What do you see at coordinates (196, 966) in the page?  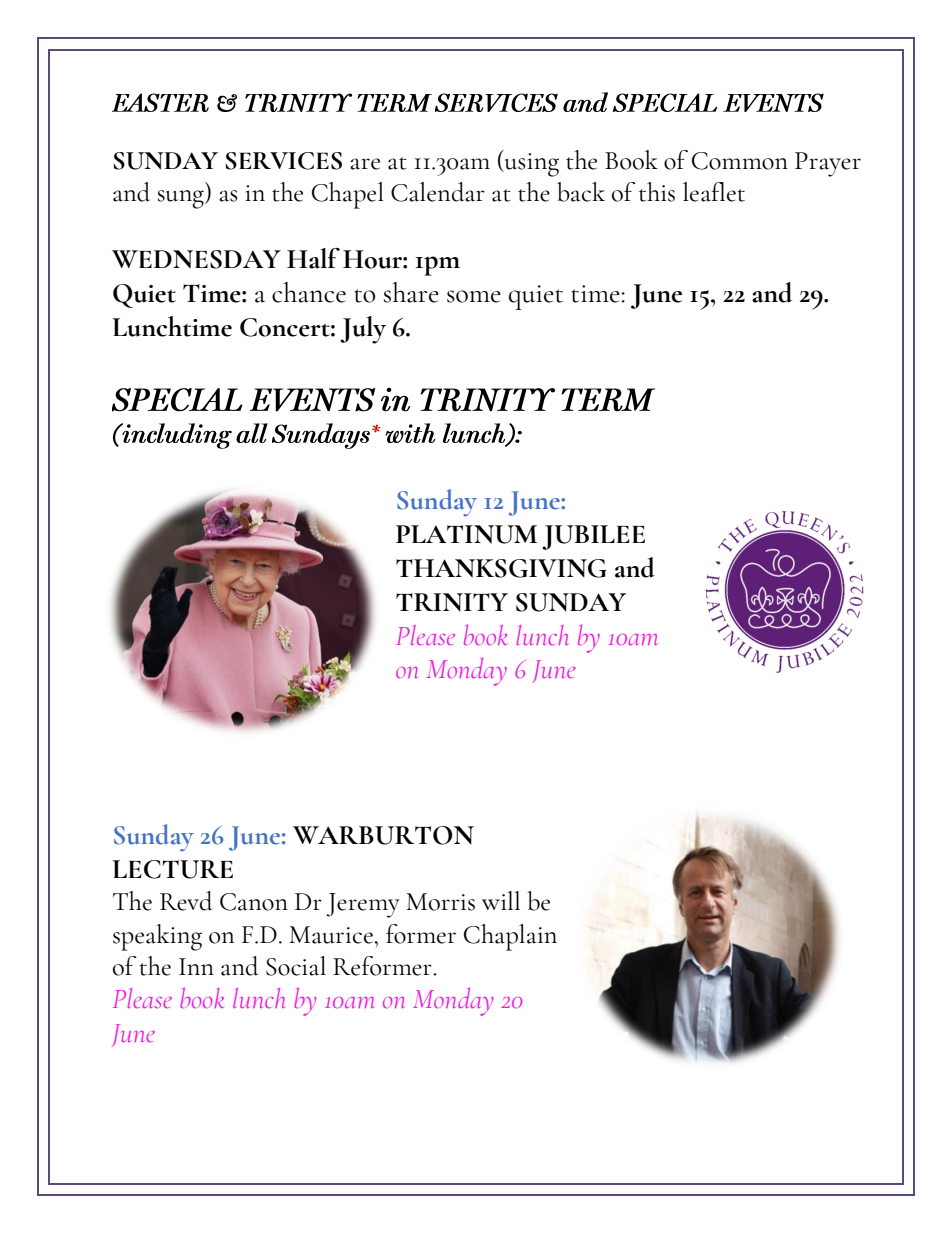 I see `Inn` at bounding box center [196, 966].
